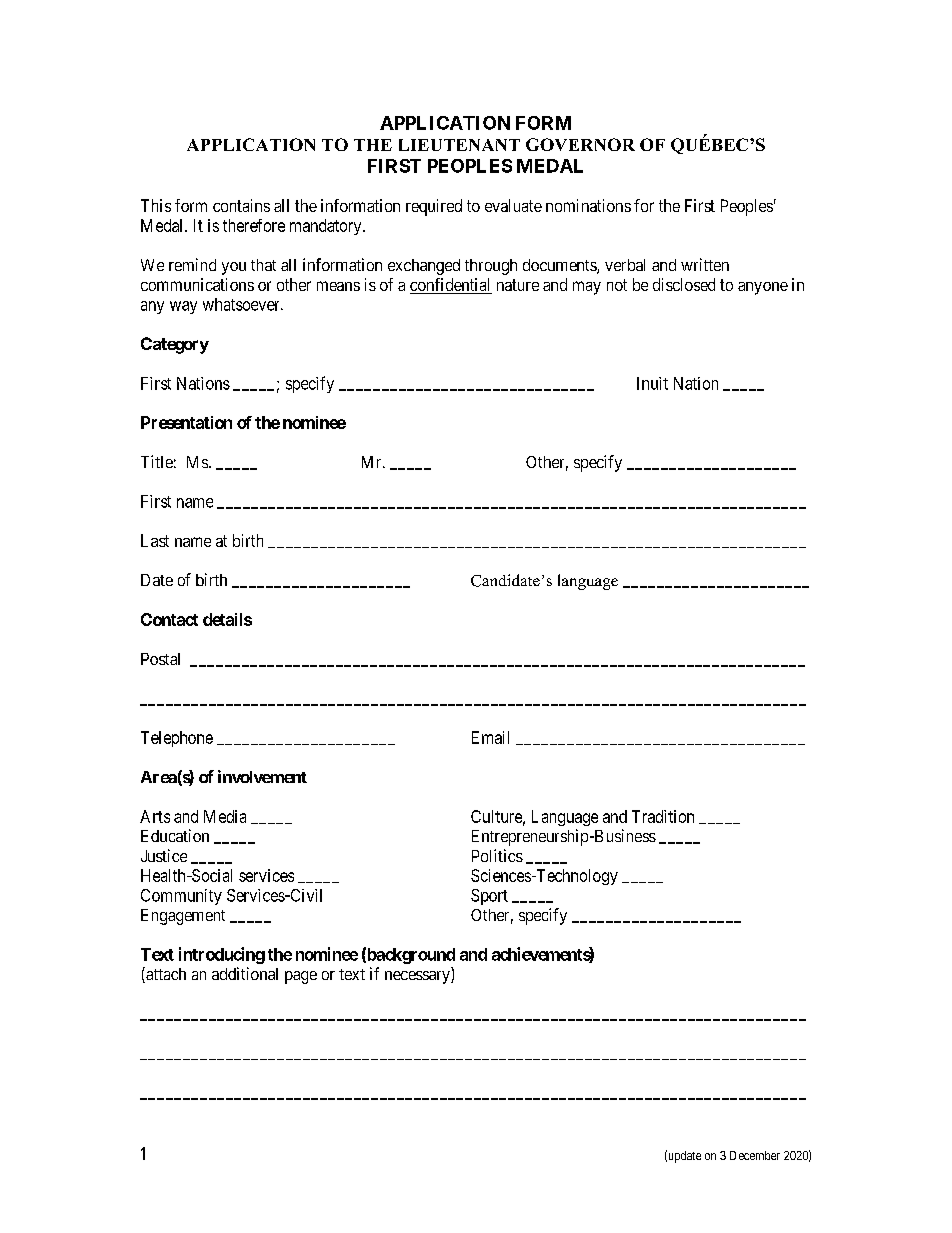  What do you see at coordinates (490, 737) in the screenshot?
I see `Email` at bounding box center [490, 737].
